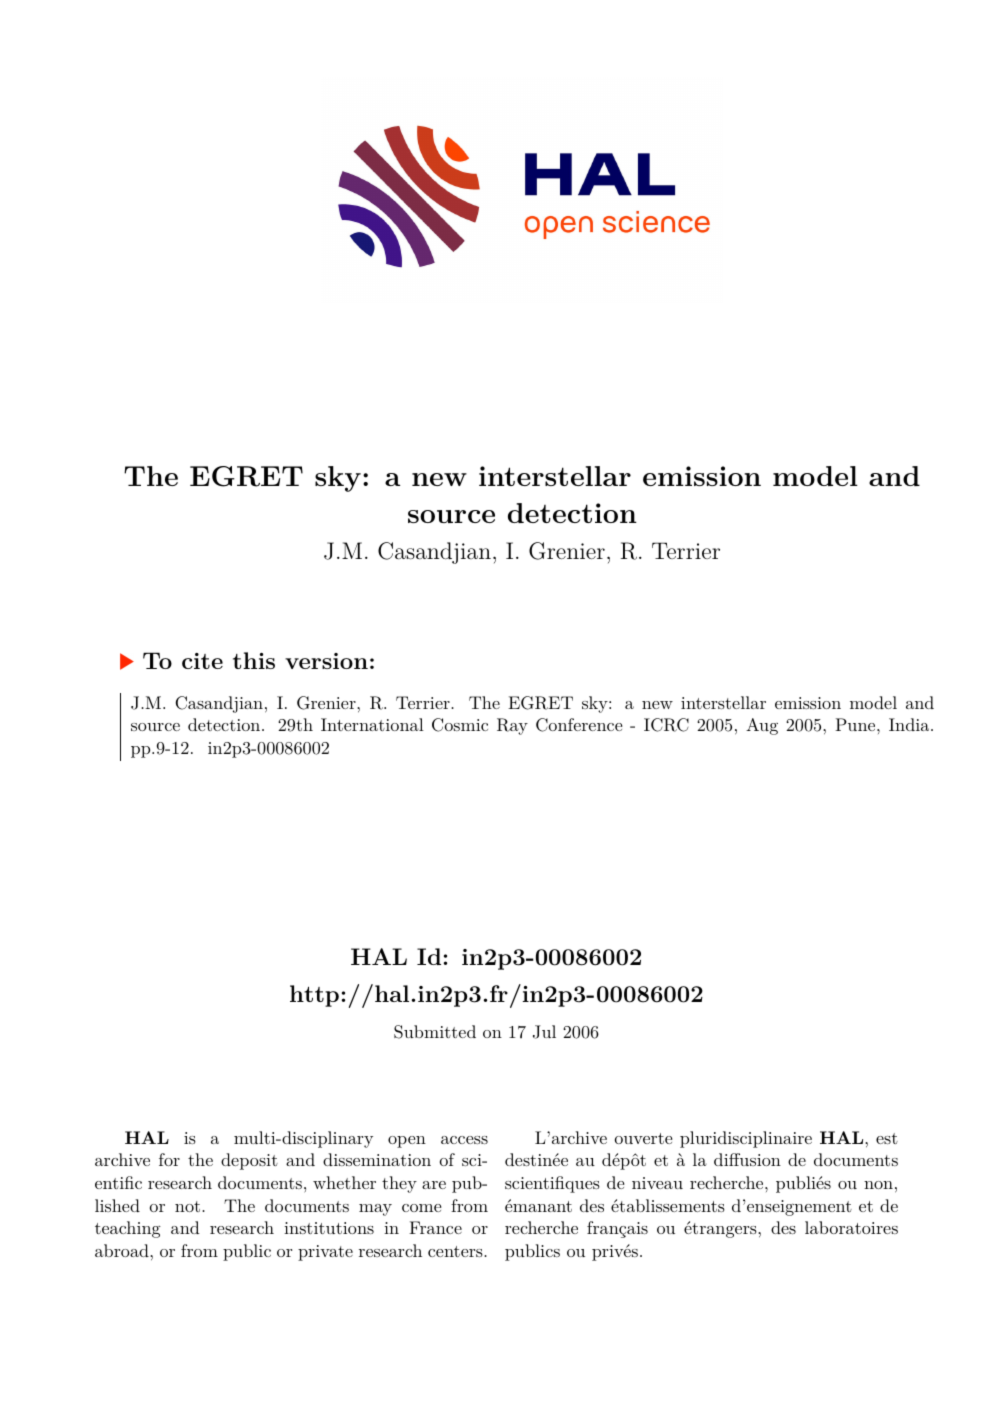 This screenshot has width=993, height=1405. Describe the element at coordinates (762, 726) in the screenshot. I see `Aug` at that location.
